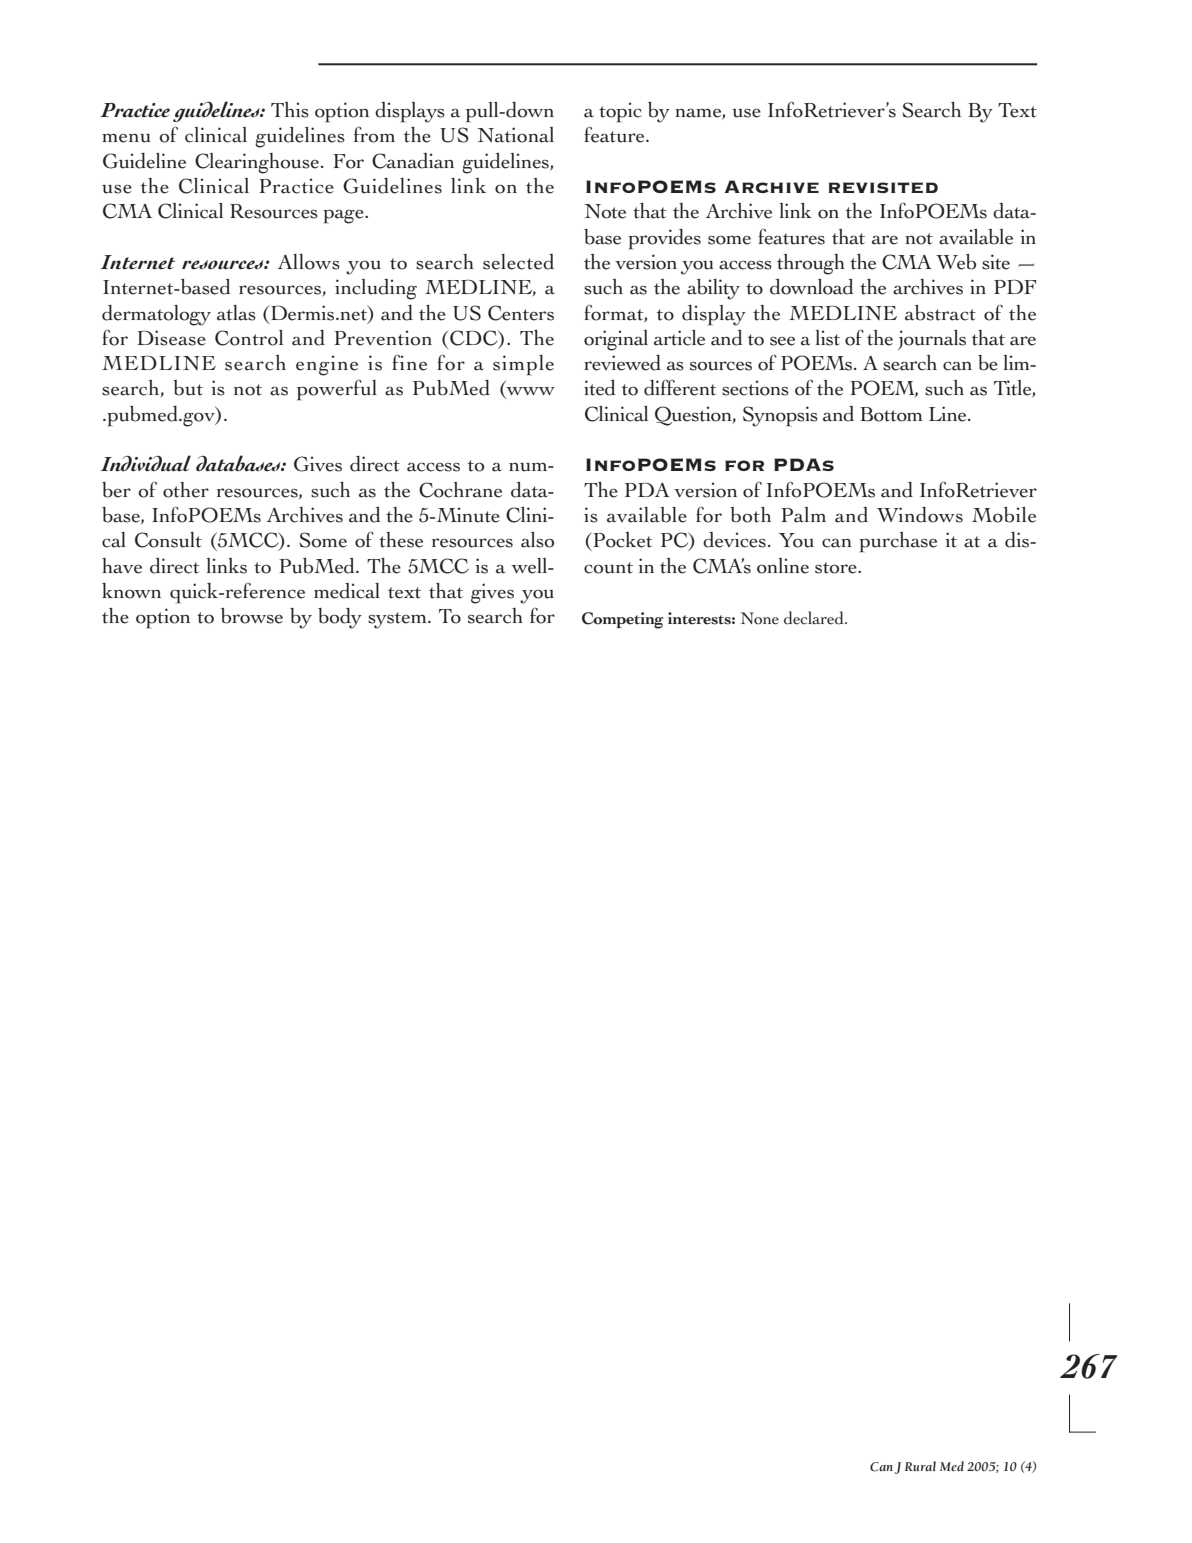 The height and width of the screenshot is (1543, 1192). What do you see at coordinates (920, 1466) in the screenshot?
I see `Rural` at bounding box center [920, 1466].
